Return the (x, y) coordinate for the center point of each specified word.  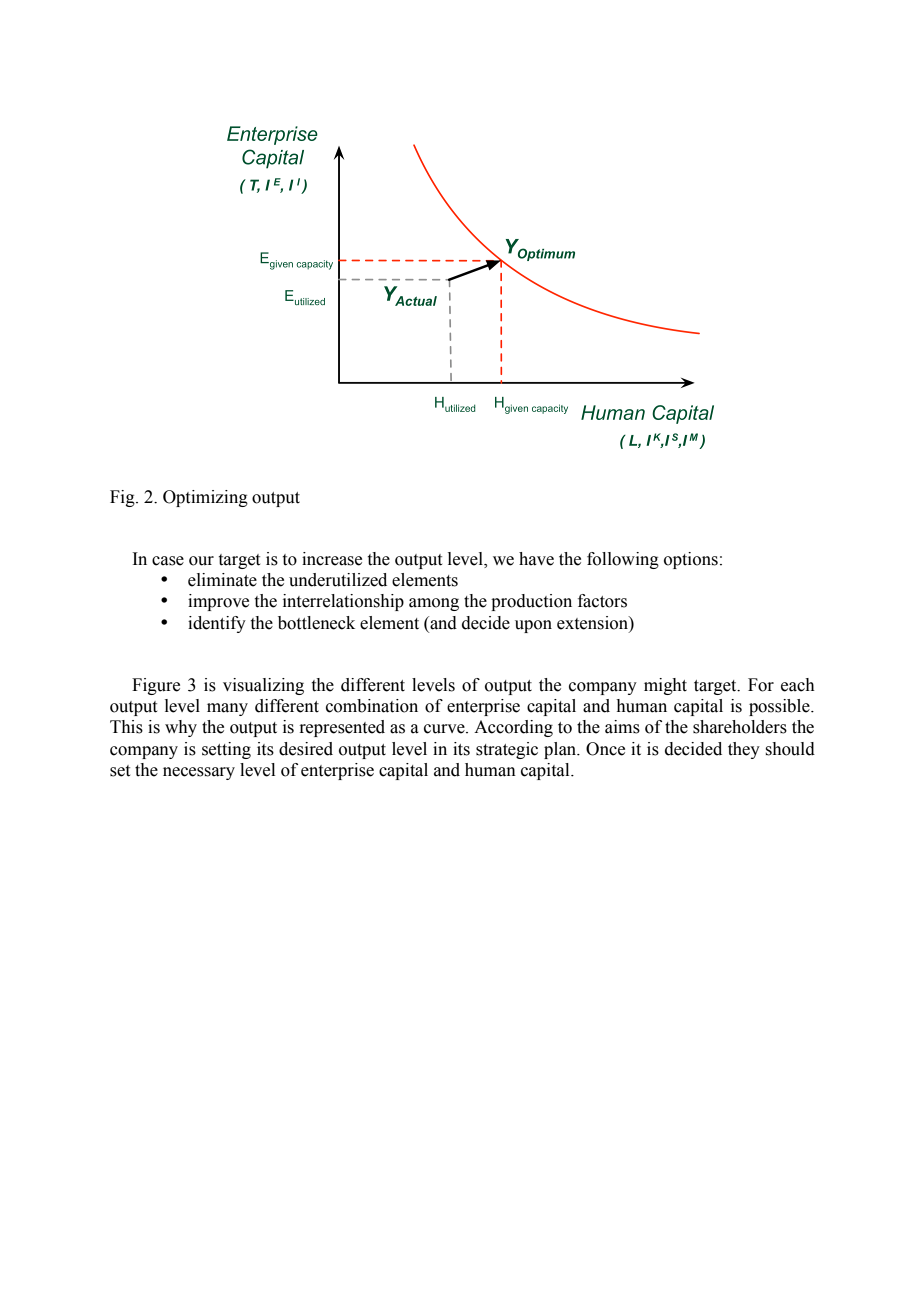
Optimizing (205, 498)
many (227, 709)
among (434, 604)
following (623, 560)
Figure (156, 686)
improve (218, 602)
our (201, 561)
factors (602, 601)
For (761, 685)
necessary (199, 773)
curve (445, 729)
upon (533, 626)
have (536, 559)
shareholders (740, 727)
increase (332, 559)
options (691, 560)
